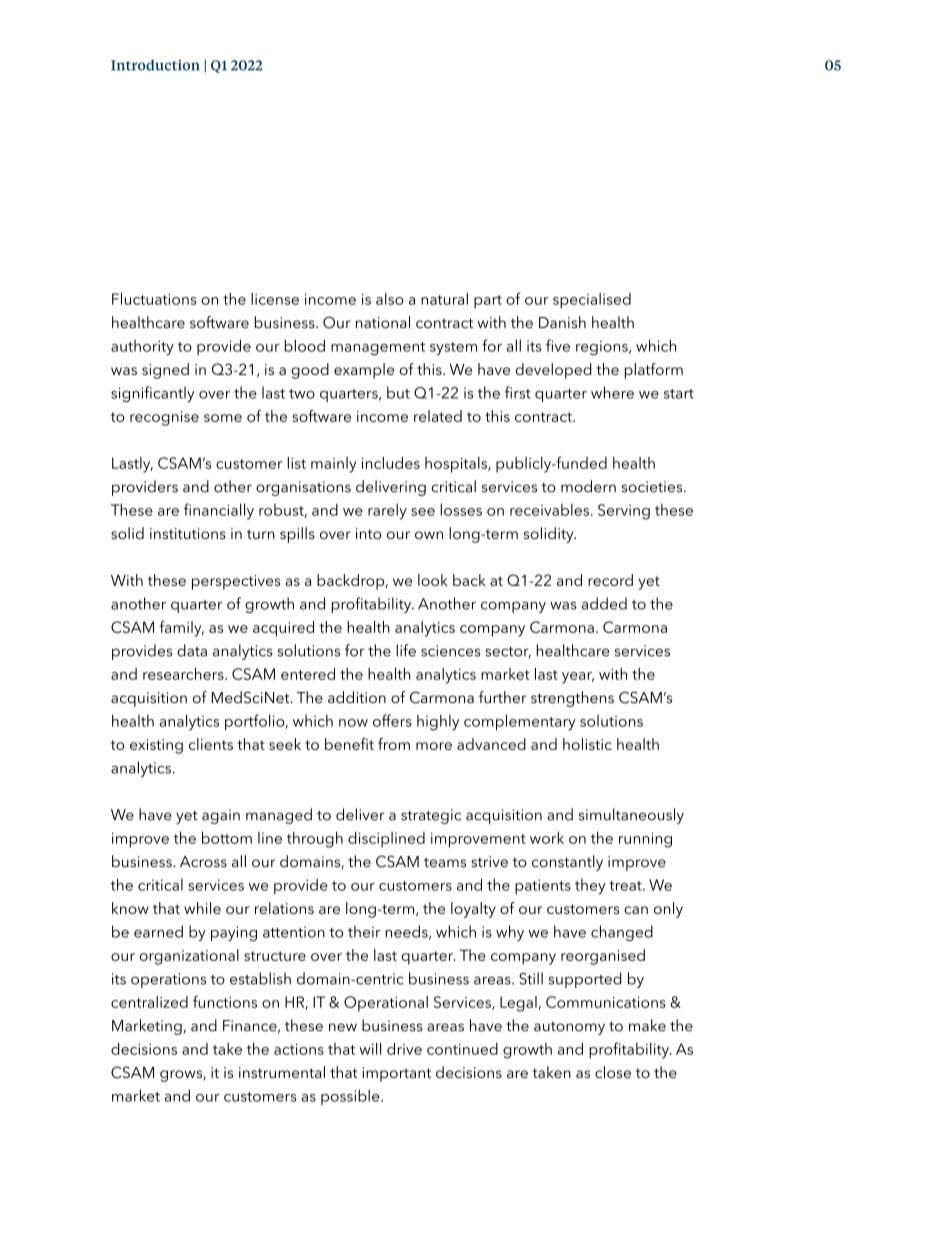 Image resolution: width=952 pixels, height=1240 pixels. Describe the element at coordinates (155, 65) in the screenshot. I see `Introduction` at that location.
